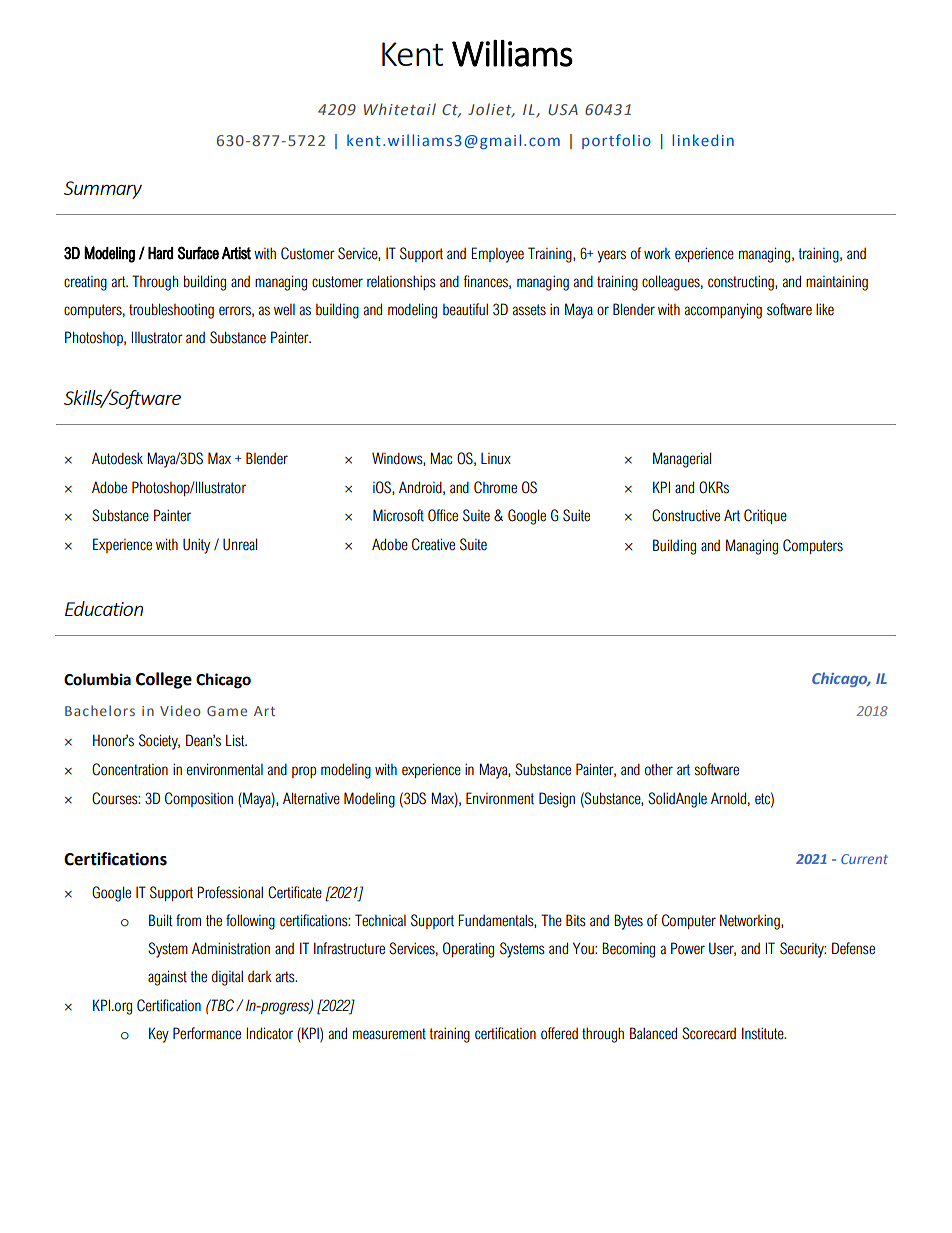  Describe the element at coordinates (103, 190) in the screenshot. I see `Summary` at that location.
